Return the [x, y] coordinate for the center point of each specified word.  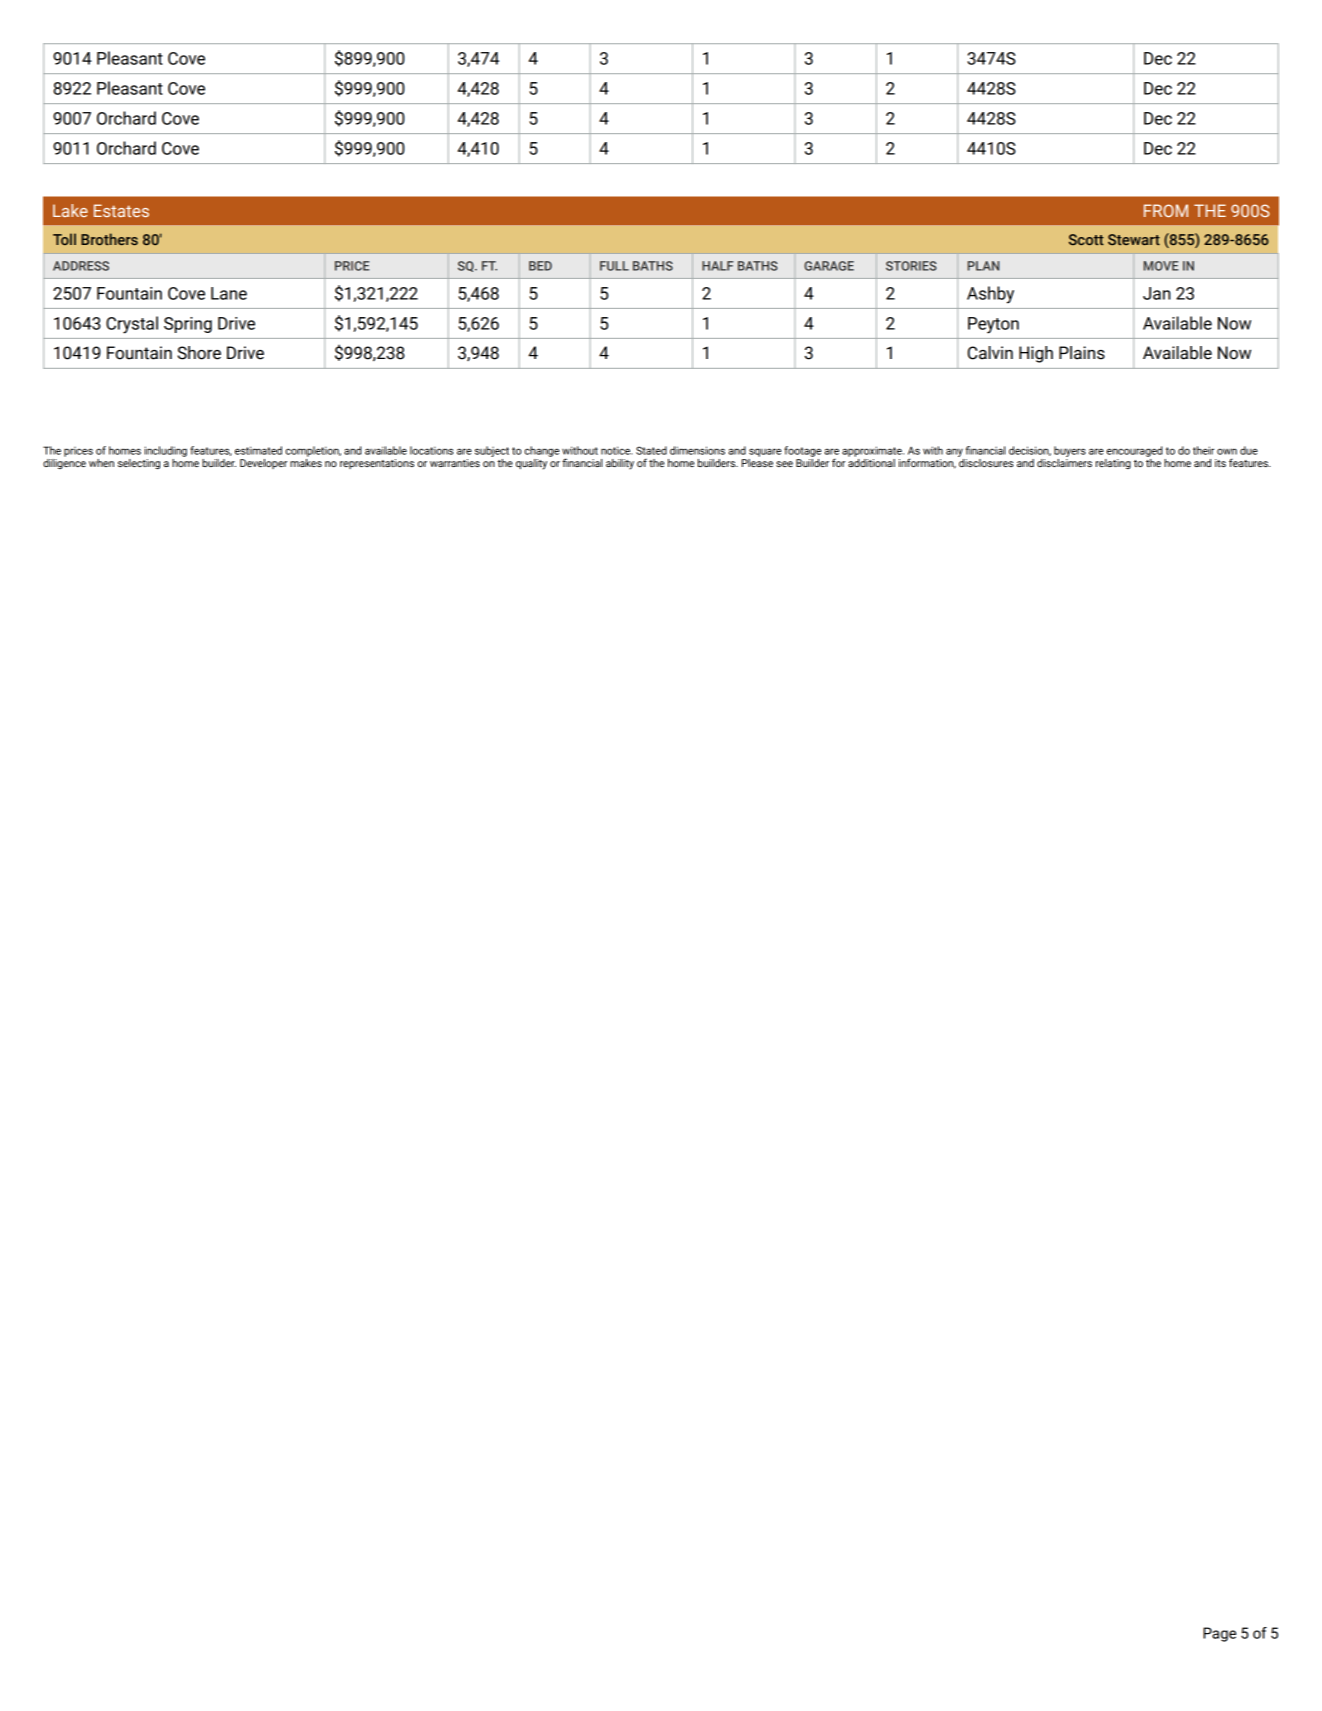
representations [377, 464]
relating [1113, 464]
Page [1219, 1634]
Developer [263, 464]
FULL [614, 266]
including [165, 451]
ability [620, 464]
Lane [229, 293]
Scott [1086, 239]
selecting [139, 464]
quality [531, 464]
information [927, 463]
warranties [455, 463]
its [1220, 463]
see [784, 464]
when [101, 463]
